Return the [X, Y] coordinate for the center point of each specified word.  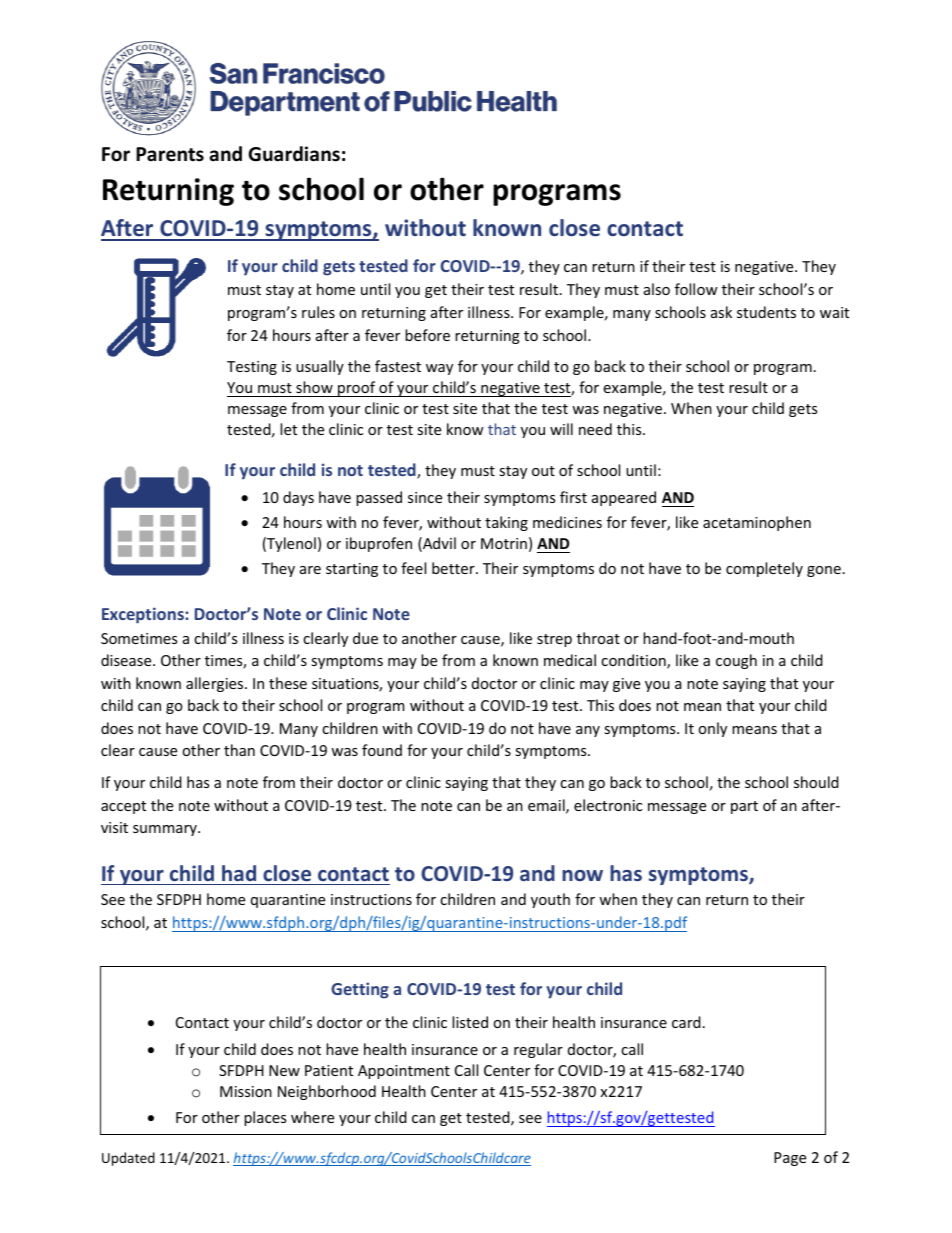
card [686, 1022]
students [766, 312]
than [239, 750]
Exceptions [144, 615]
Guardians [294, 154]
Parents [170, 154]
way [439, 369]
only [712, 729]
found [382, 750]
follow [696, 289]
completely [764, 569]
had [239, 873]
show [314, 387]
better [454, 568]
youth [550, 900]
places [265, 1118]
